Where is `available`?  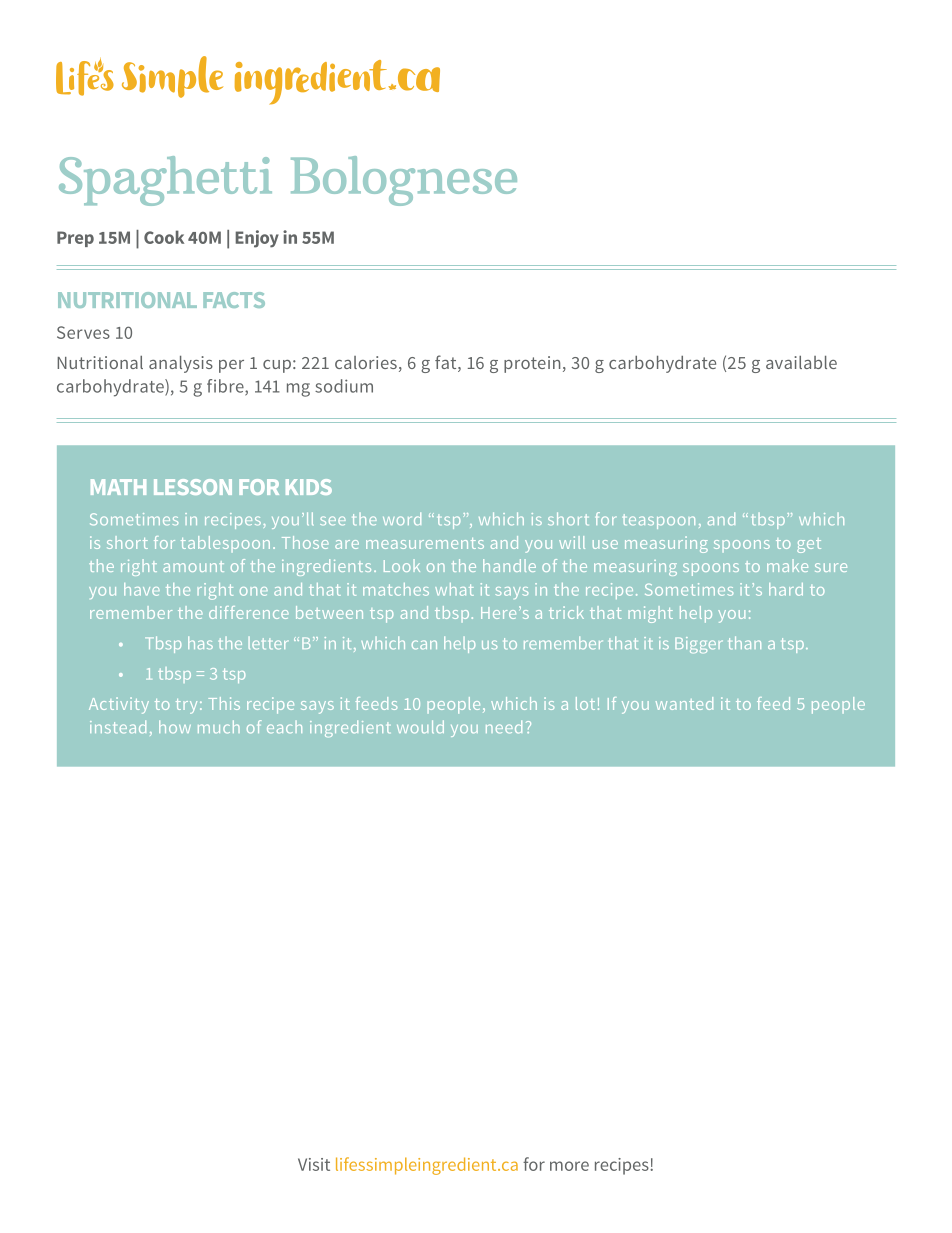
available is located at coordinates (801, 362).
